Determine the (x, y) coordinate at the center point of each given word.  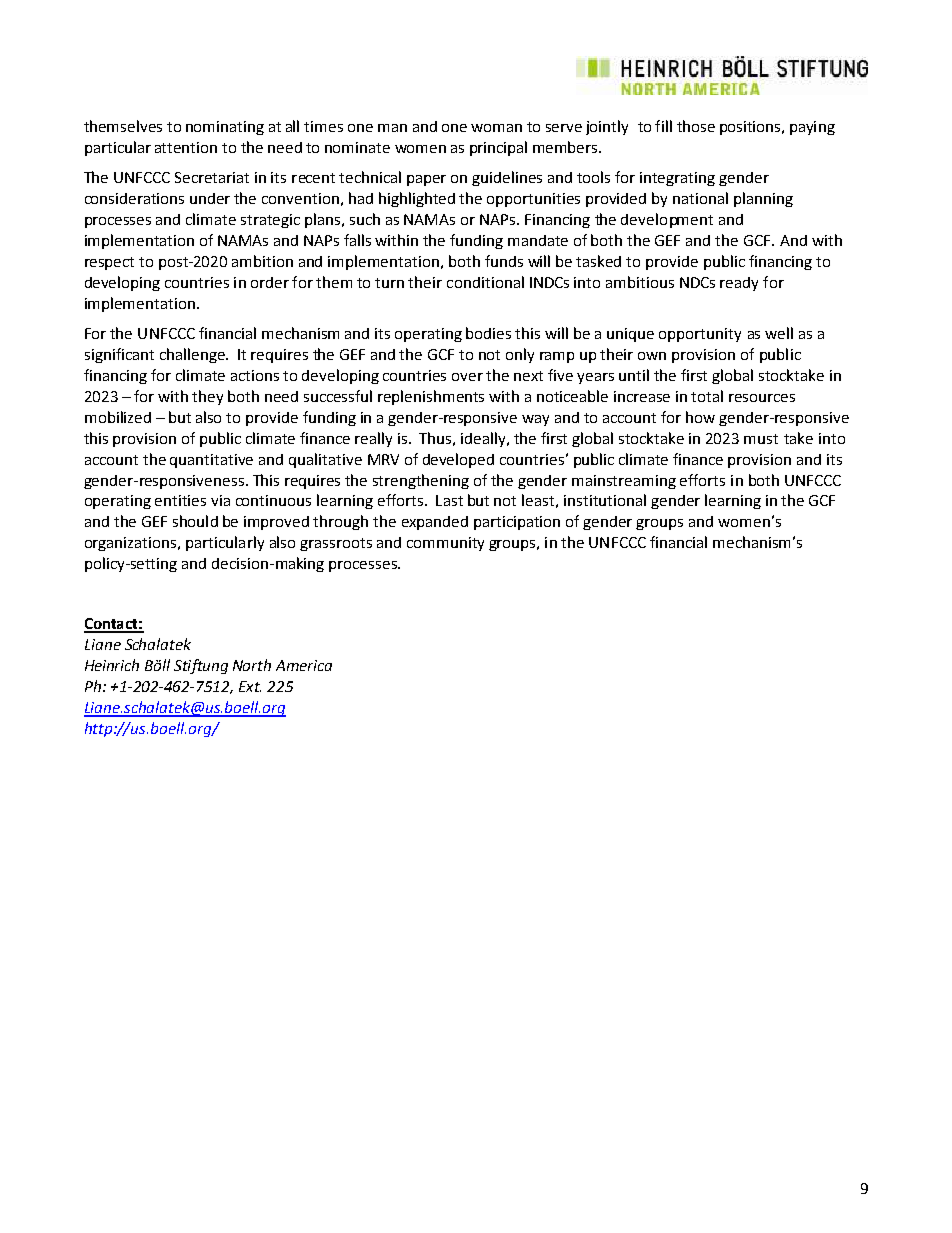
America (304, 665)
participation (517, 523)
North (252, 665)
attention (186, 147)
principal (498, 148)
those (696, 126)
